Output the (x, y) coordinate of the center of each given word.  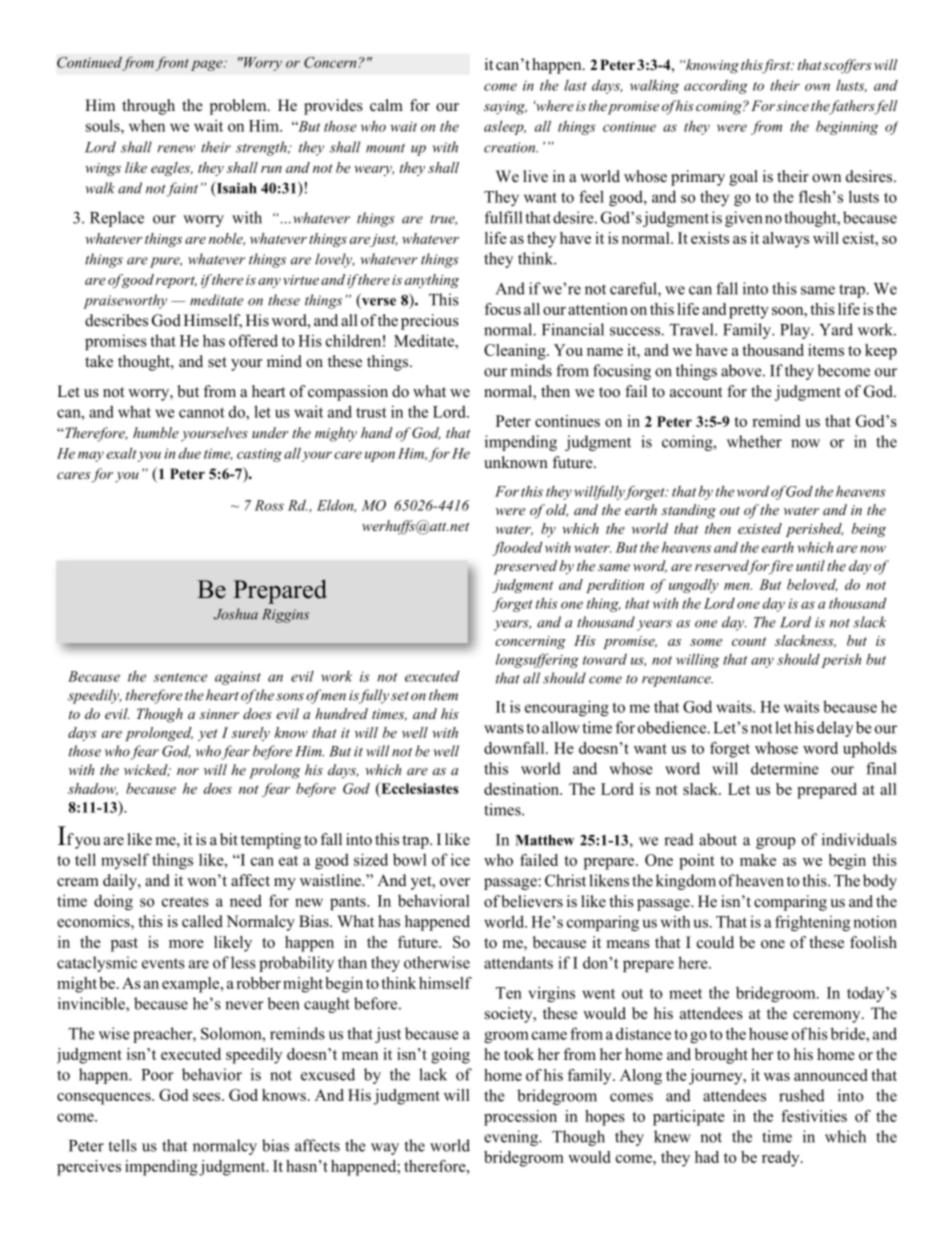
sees (208, 1097)
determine (785, 768)
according (716, 86)
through (148, 107)
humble (156, 432)
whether (754, 441)
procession (520, 1118)
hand (377, 432)
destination (523, 789)
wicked (147, 770)
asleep (505, 128)
